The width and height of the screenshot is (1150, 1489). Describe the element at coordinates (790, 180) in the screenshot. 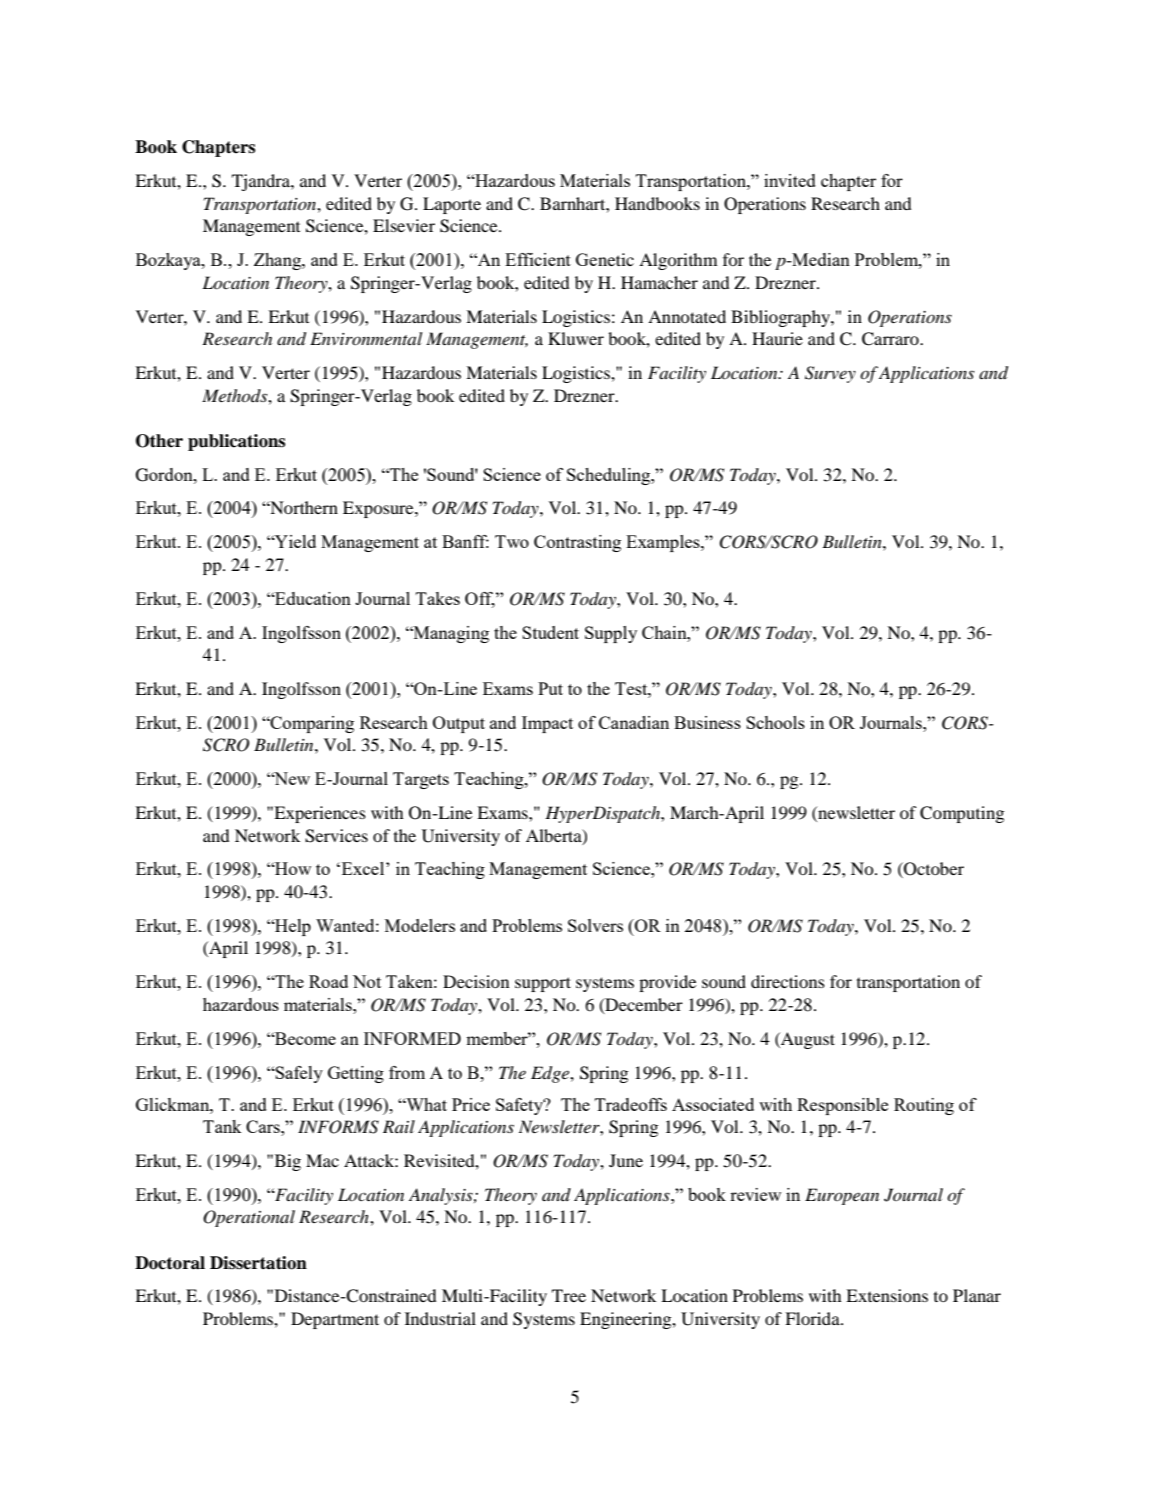

I see `invited` at that location.
